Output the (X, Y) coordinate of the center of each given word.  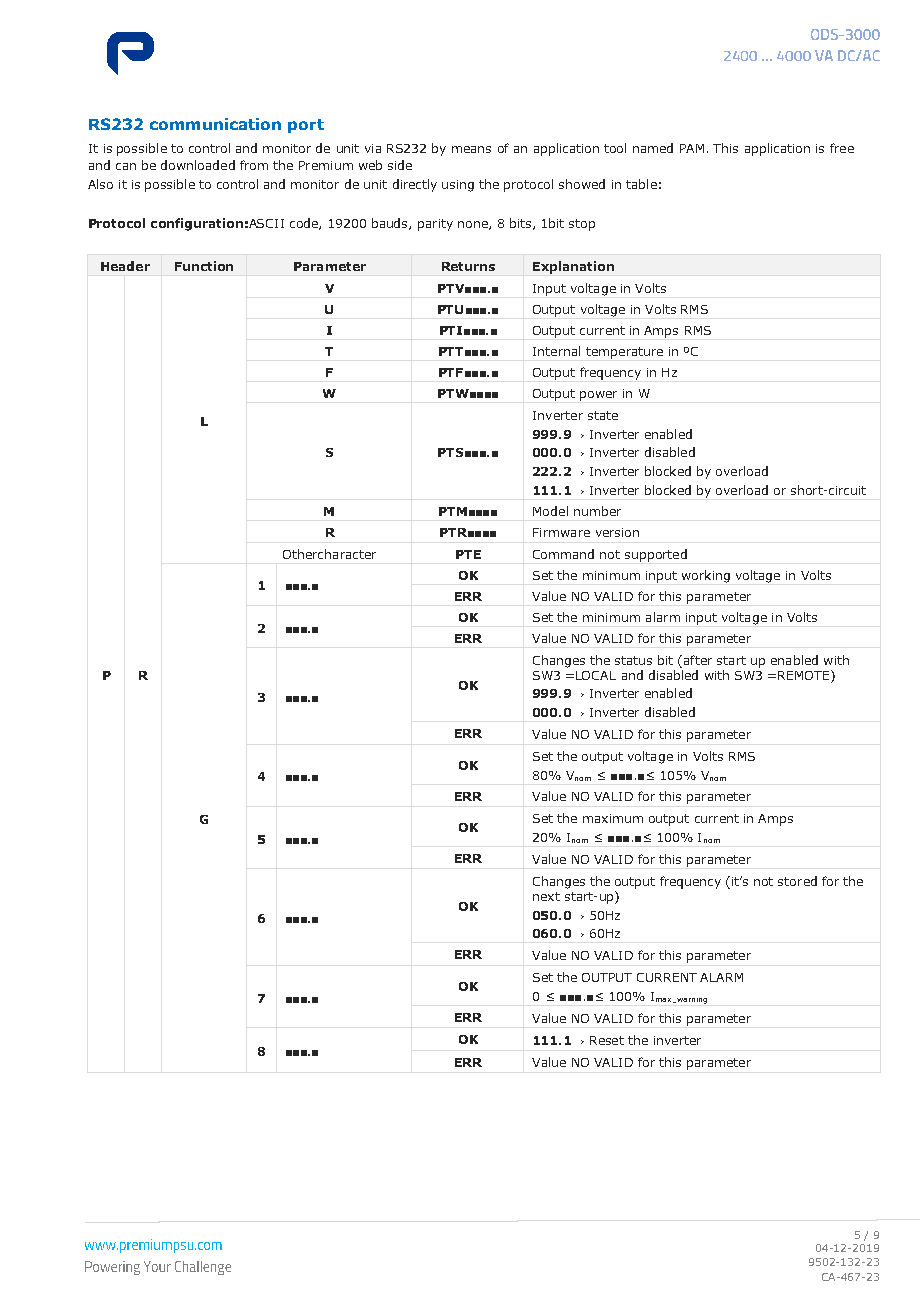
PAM (692, 148)
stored (797, 881)
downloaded (198, 165)
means (471, 149)
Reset (607, 1040)
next (546, 896)
